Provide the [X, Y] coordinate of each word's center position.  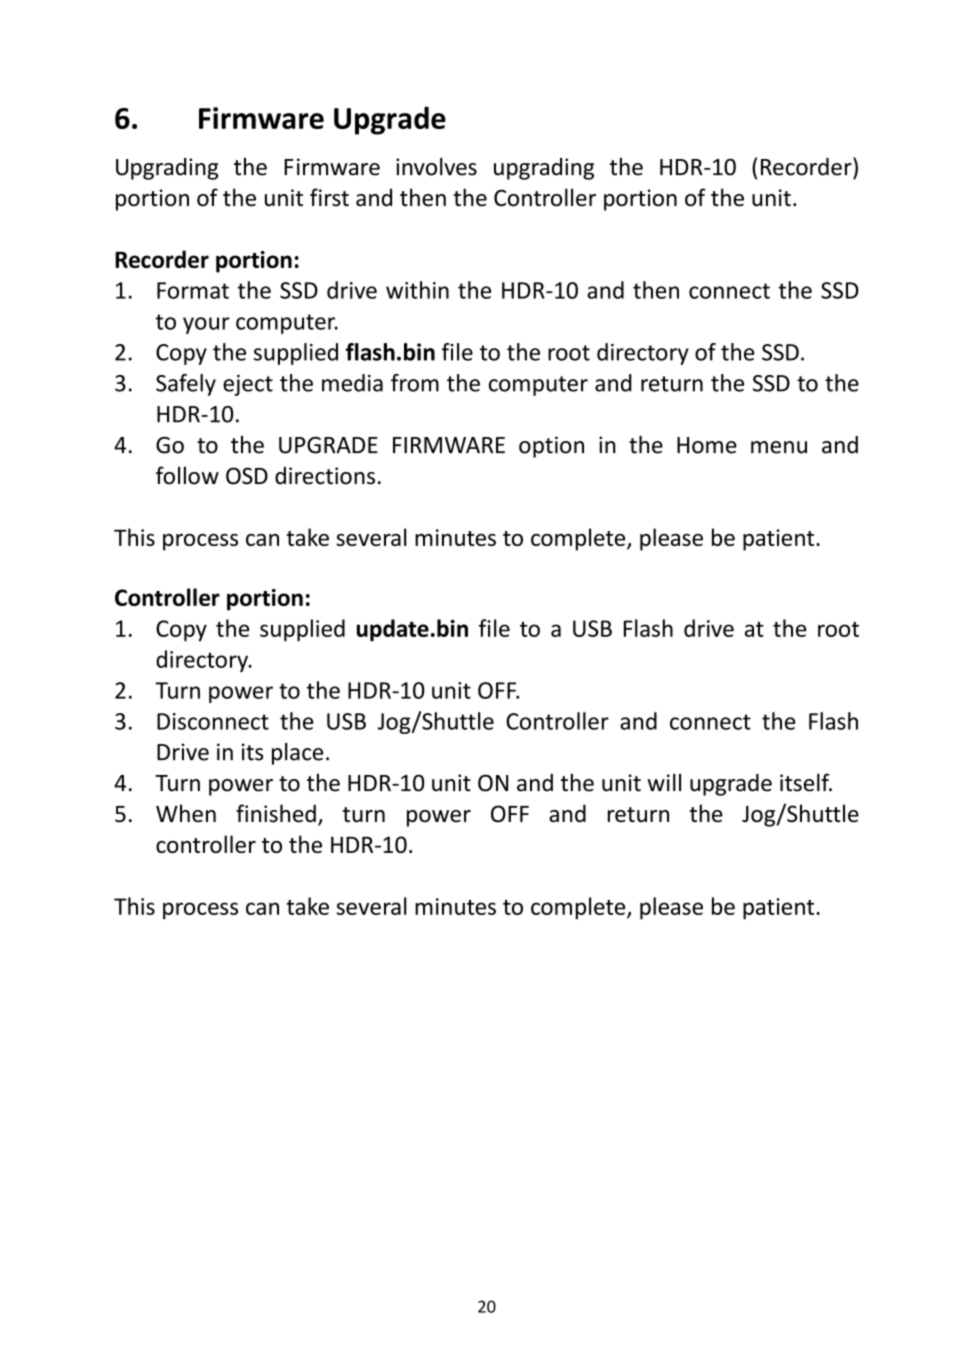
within [417, 290]
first [329, 197]
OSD [247, 476]
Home [707, 445]
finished [276, 813]
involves [436, 167]
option [551, 447]
